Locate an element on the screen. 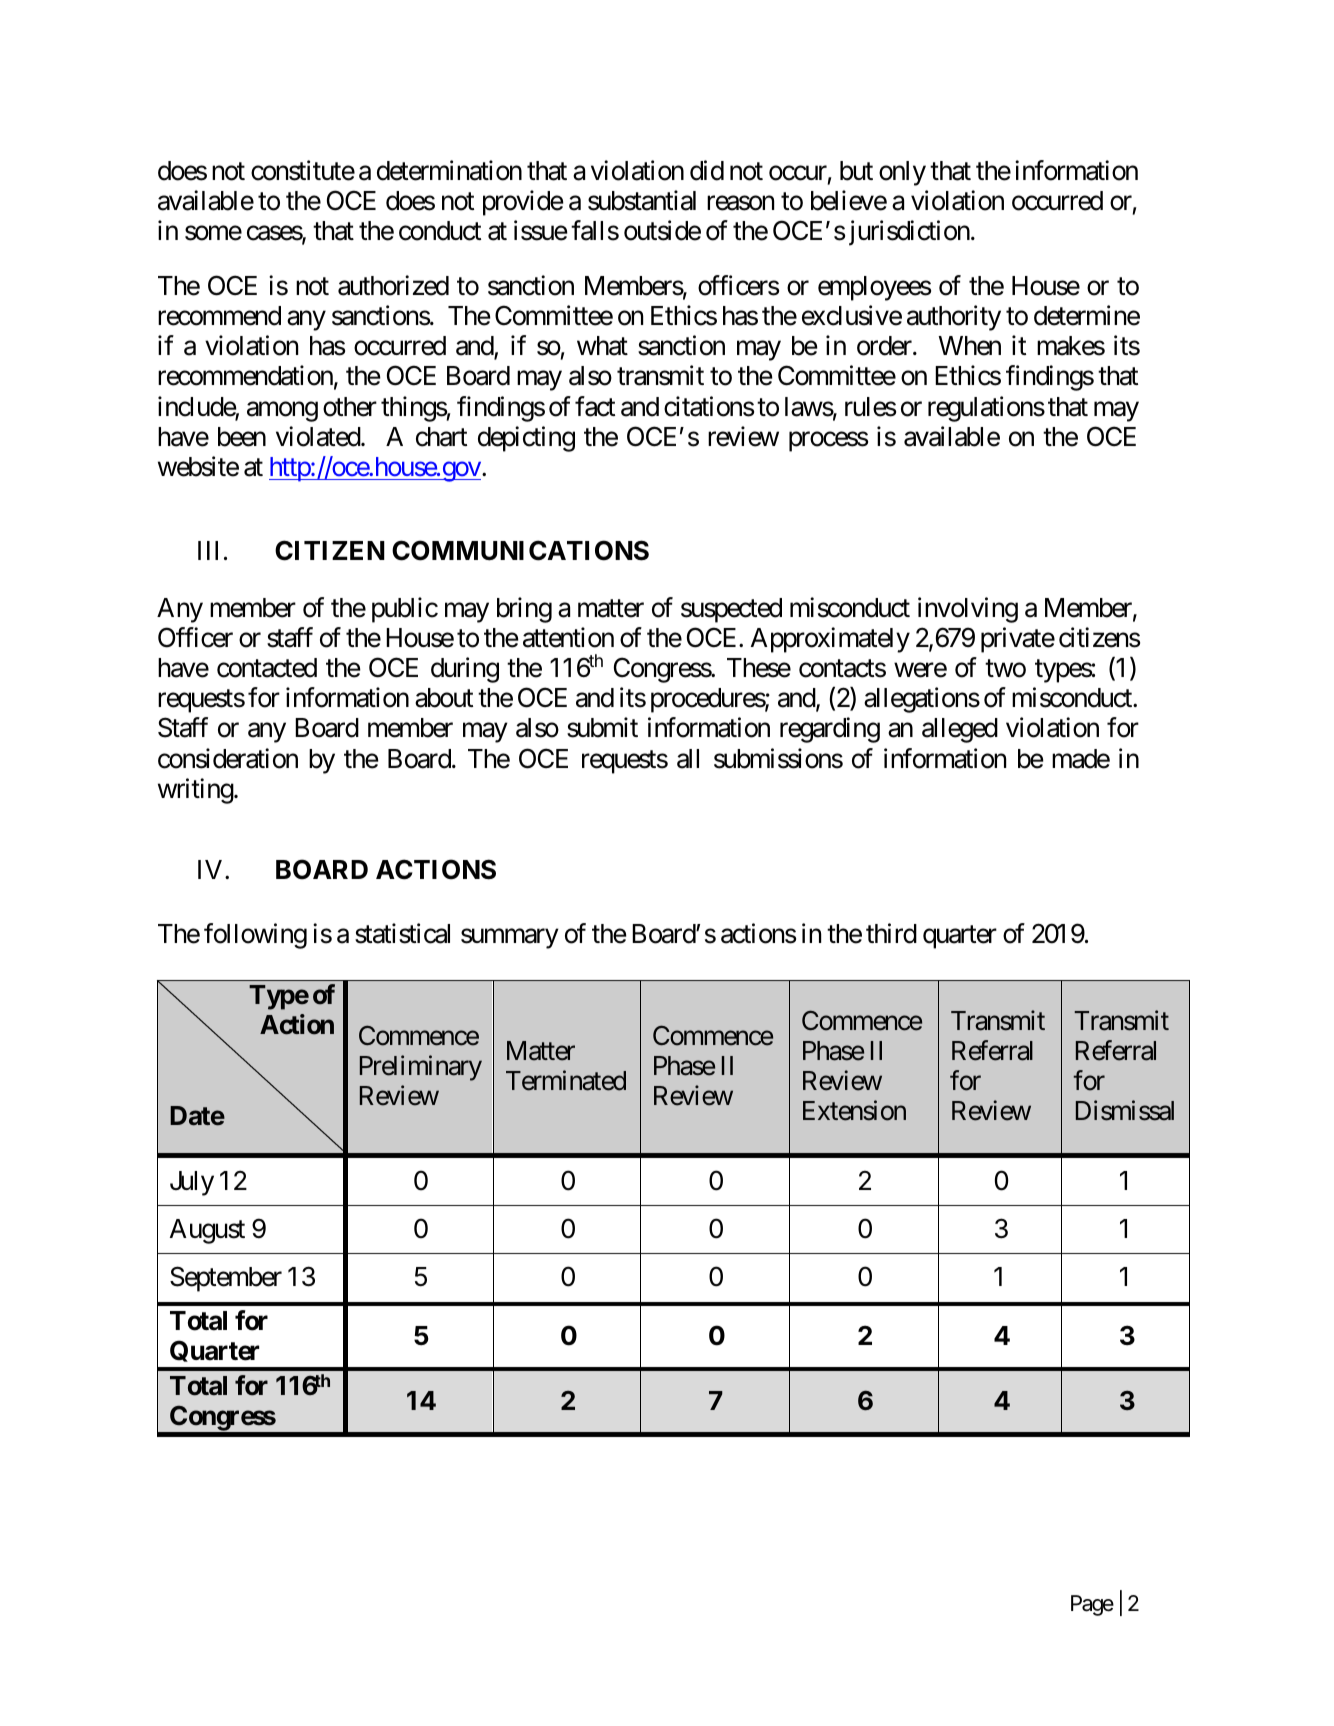 The image size is (1334, 1726). third is located at coordinates (891, 933).
